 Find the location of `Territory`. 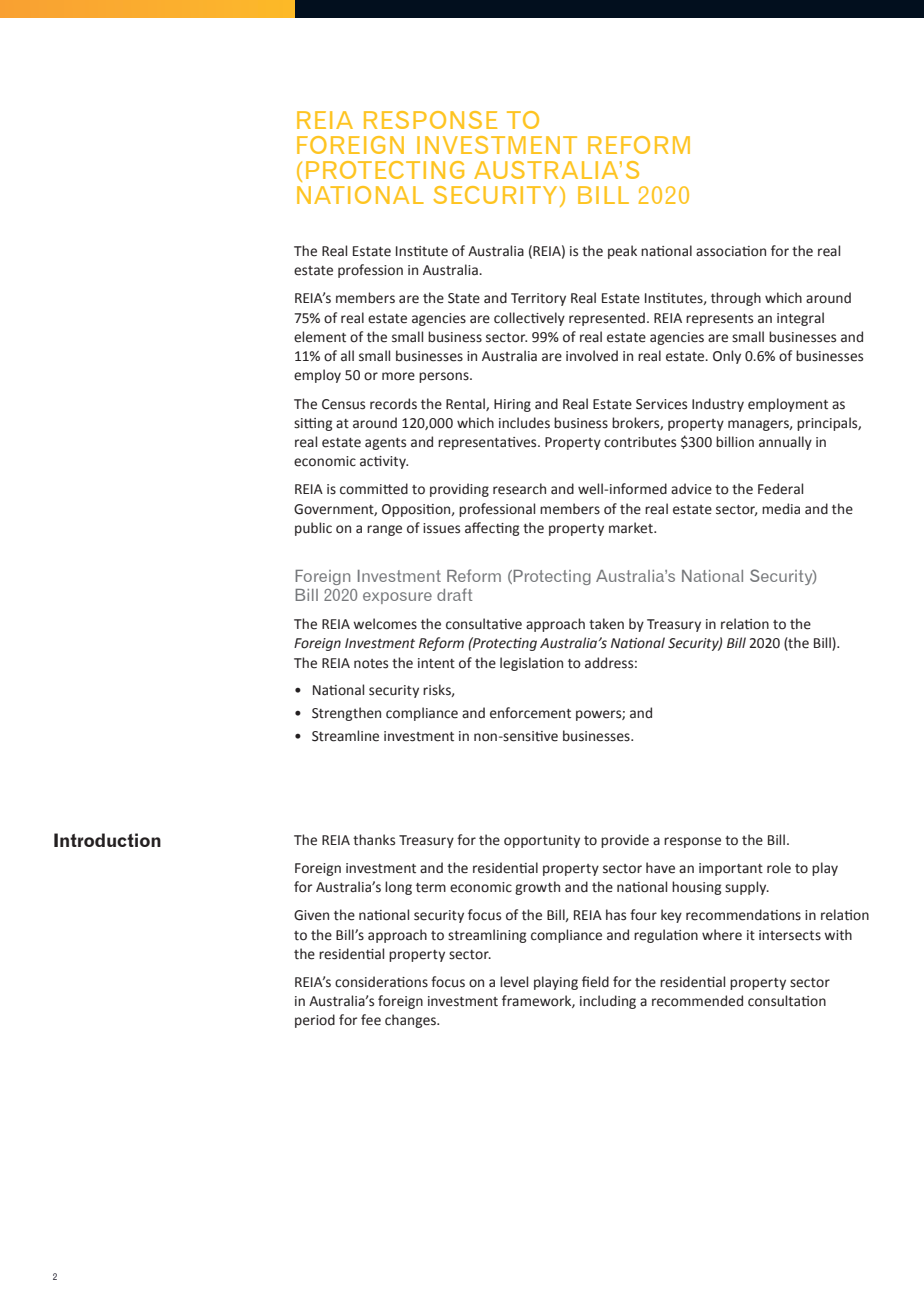

Territory is located at coordinates (538, 299).
